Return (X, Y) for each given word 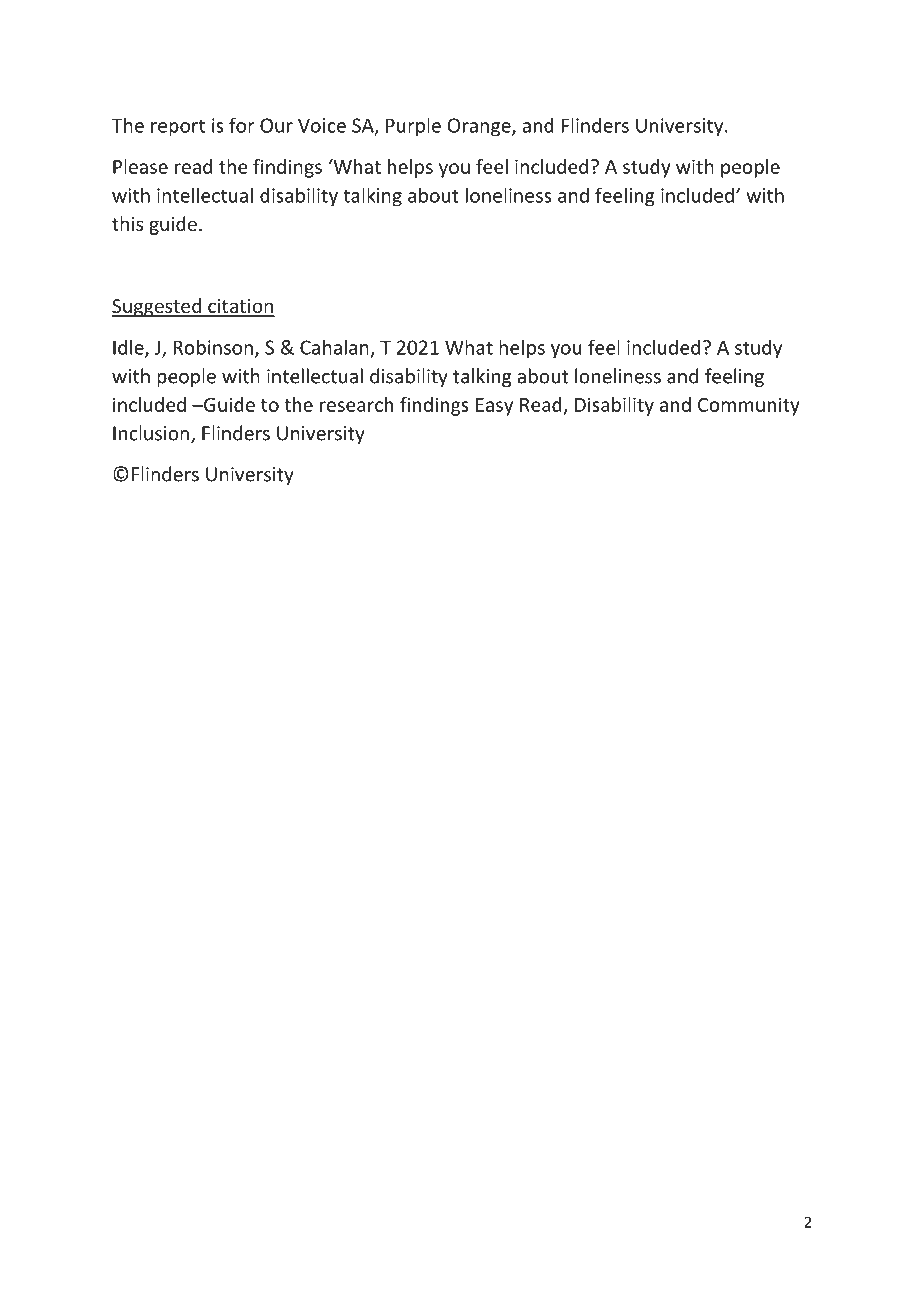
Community (749, 406)
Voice (322, 125)
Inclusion (151, 433)
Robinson (213, 347)
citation (240, 307)
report (178, 128)
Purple (413, 127)
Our (276, 125)
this (127, 223)
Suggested (157, 307)
